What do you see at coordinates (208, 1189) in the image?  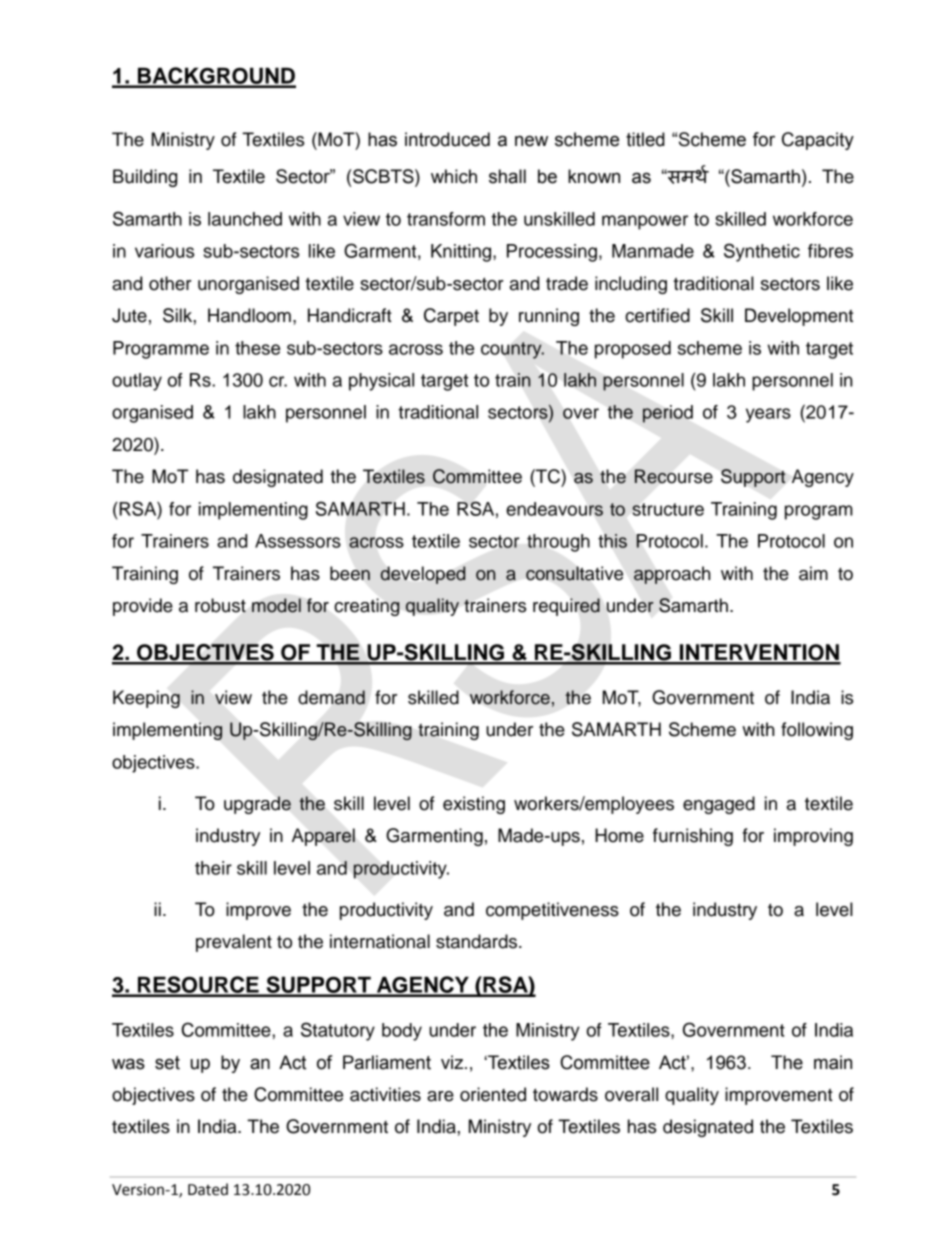 I see `Dated` at bounding box center [208, 1189].
